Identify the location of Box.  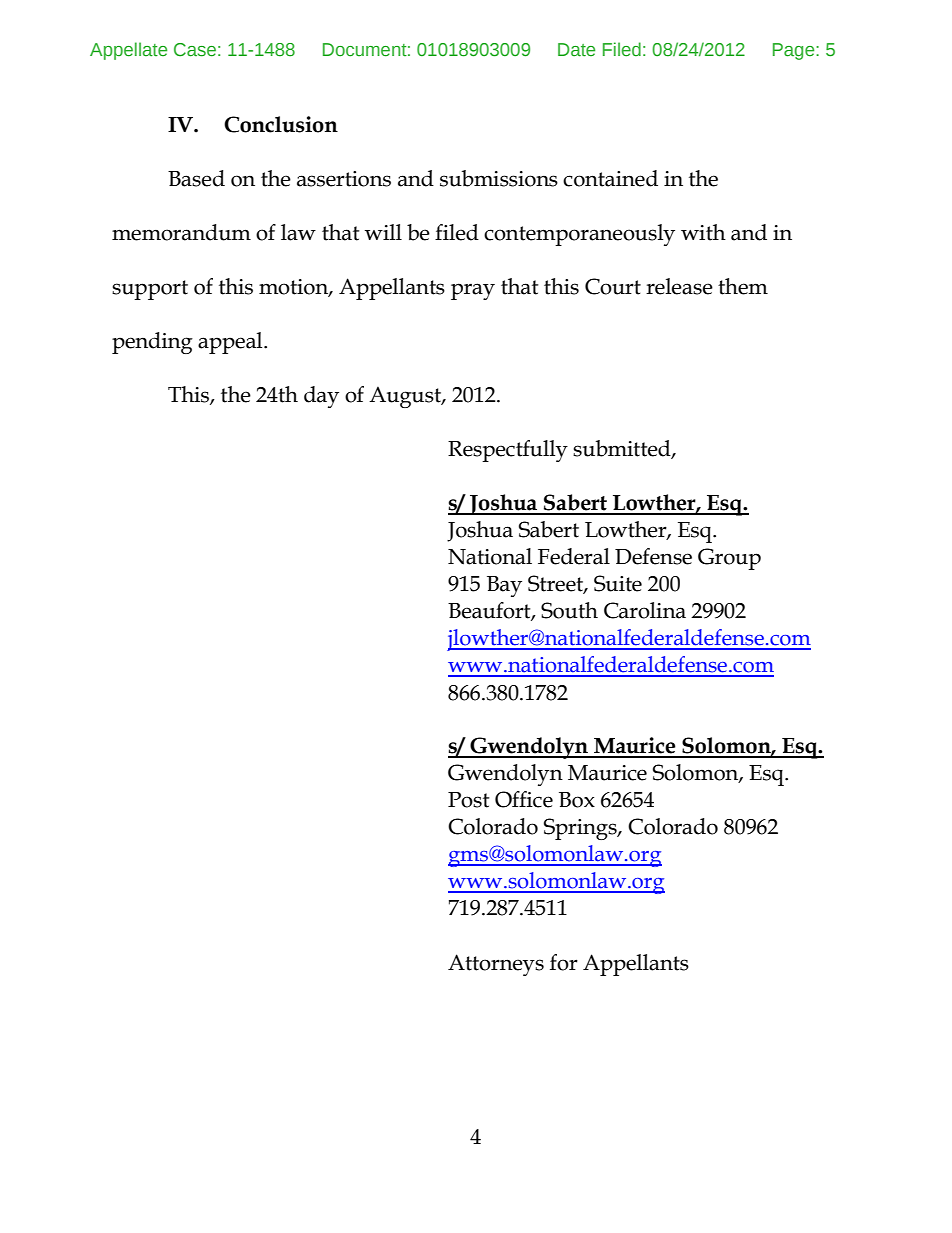
(577, 800).
